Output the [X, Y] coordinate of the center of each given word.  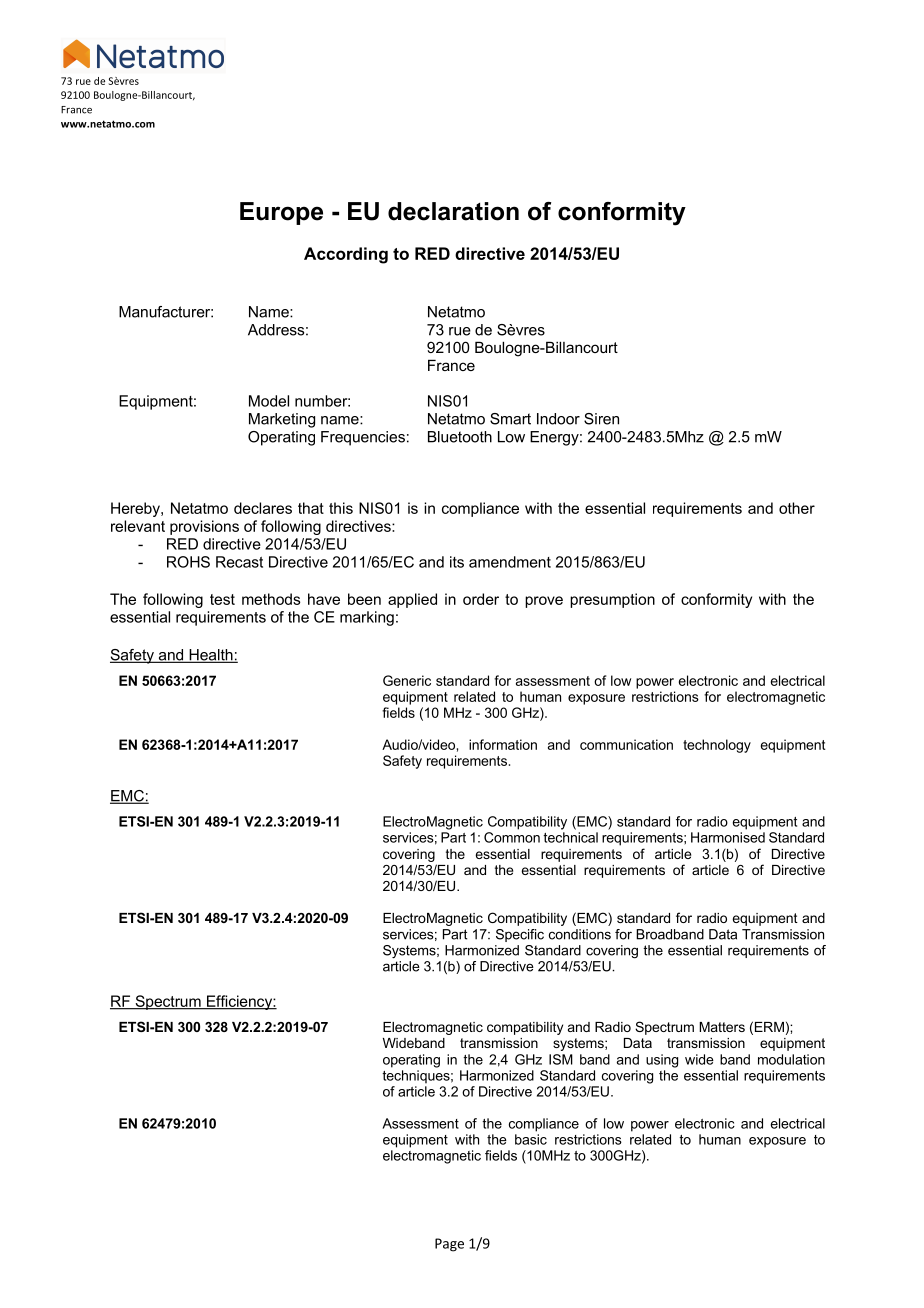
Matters [722, 1027]
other [797, 508]
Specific [520, 935]
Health [211, 656]
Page [449, 1245]
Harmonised [728, 837]
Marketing [282, 420]
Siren [601, 419]
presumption [612, 600]
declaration [453, 211]
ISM [561, 1059]
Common [512, 837]
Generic [407, 680]
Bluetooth [460, 437]
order [481, 599]
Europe [281, 213]
